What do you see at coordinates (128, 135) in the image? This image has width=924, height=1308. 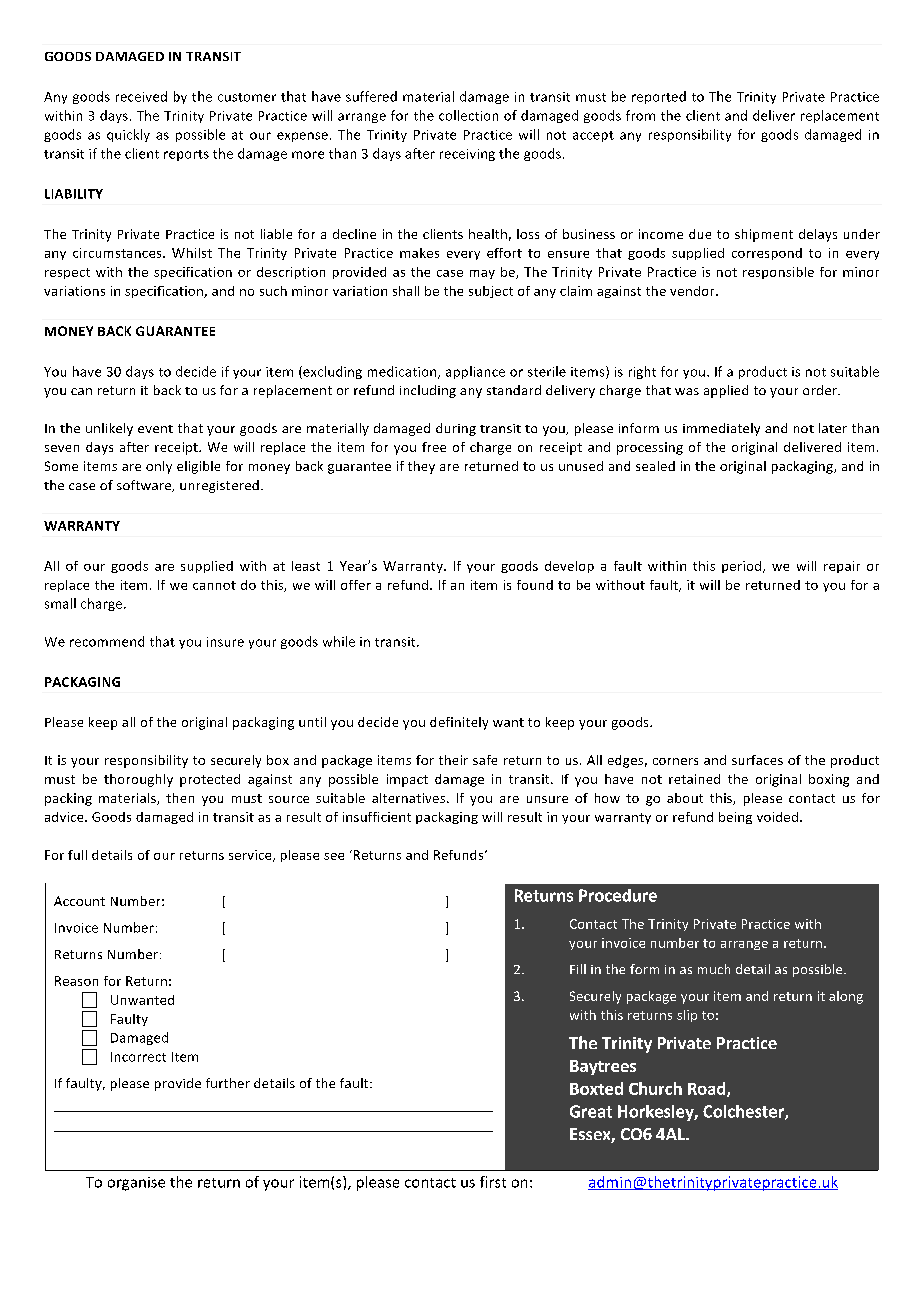 I see `quickly` at bounding box center [128, 135].
